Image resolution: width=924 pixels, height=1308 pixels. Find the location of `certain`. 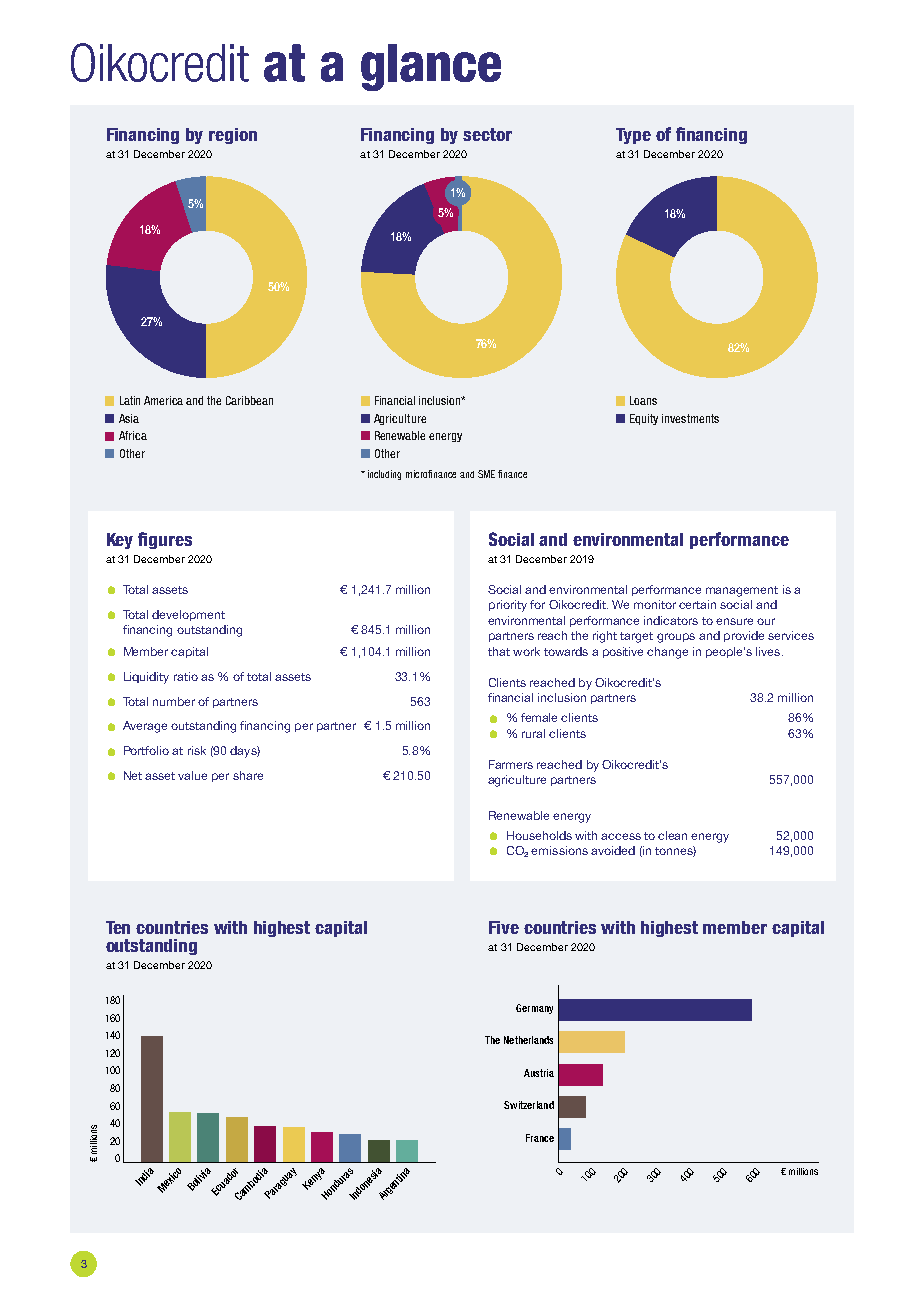

certain is located at coordinates (697, 604).
